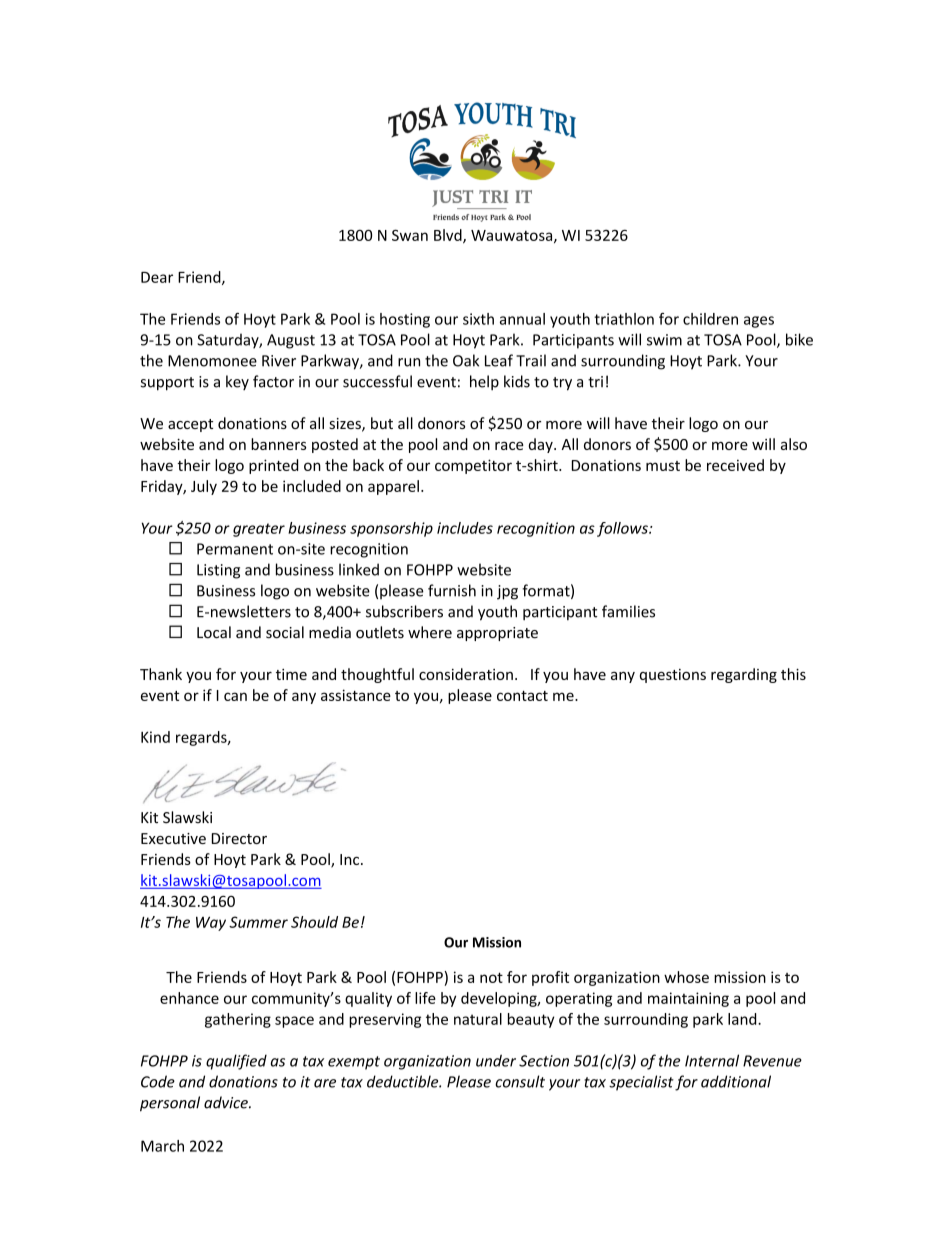 The height and width of the screenshot is (1233, 952). What do you see at coordinates (466, 674) in the screenshot?
I see `consideration` at bounding box center [466, 674].
